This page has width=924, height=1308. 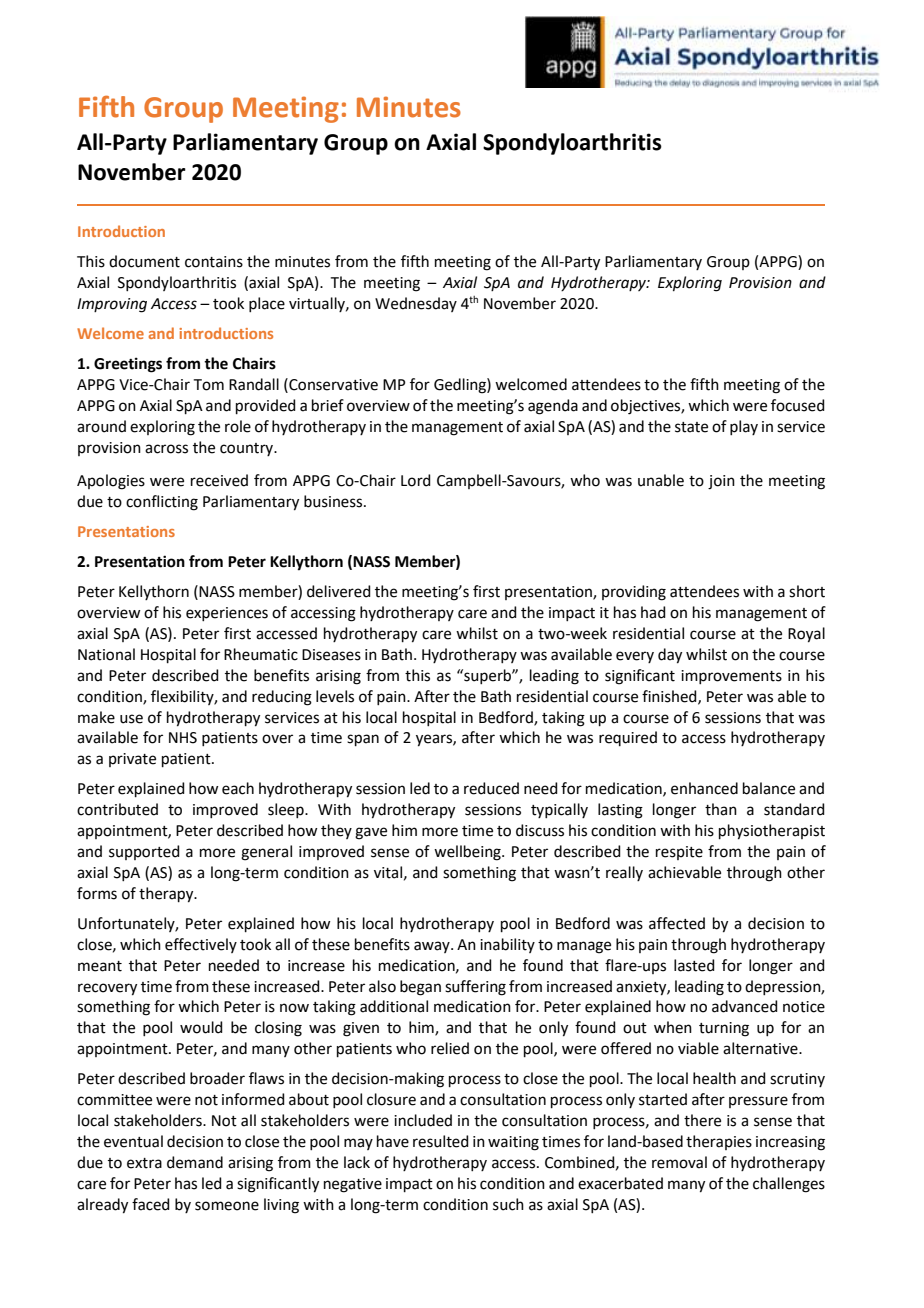 I want to click on across, so click(x=166, y=449).
